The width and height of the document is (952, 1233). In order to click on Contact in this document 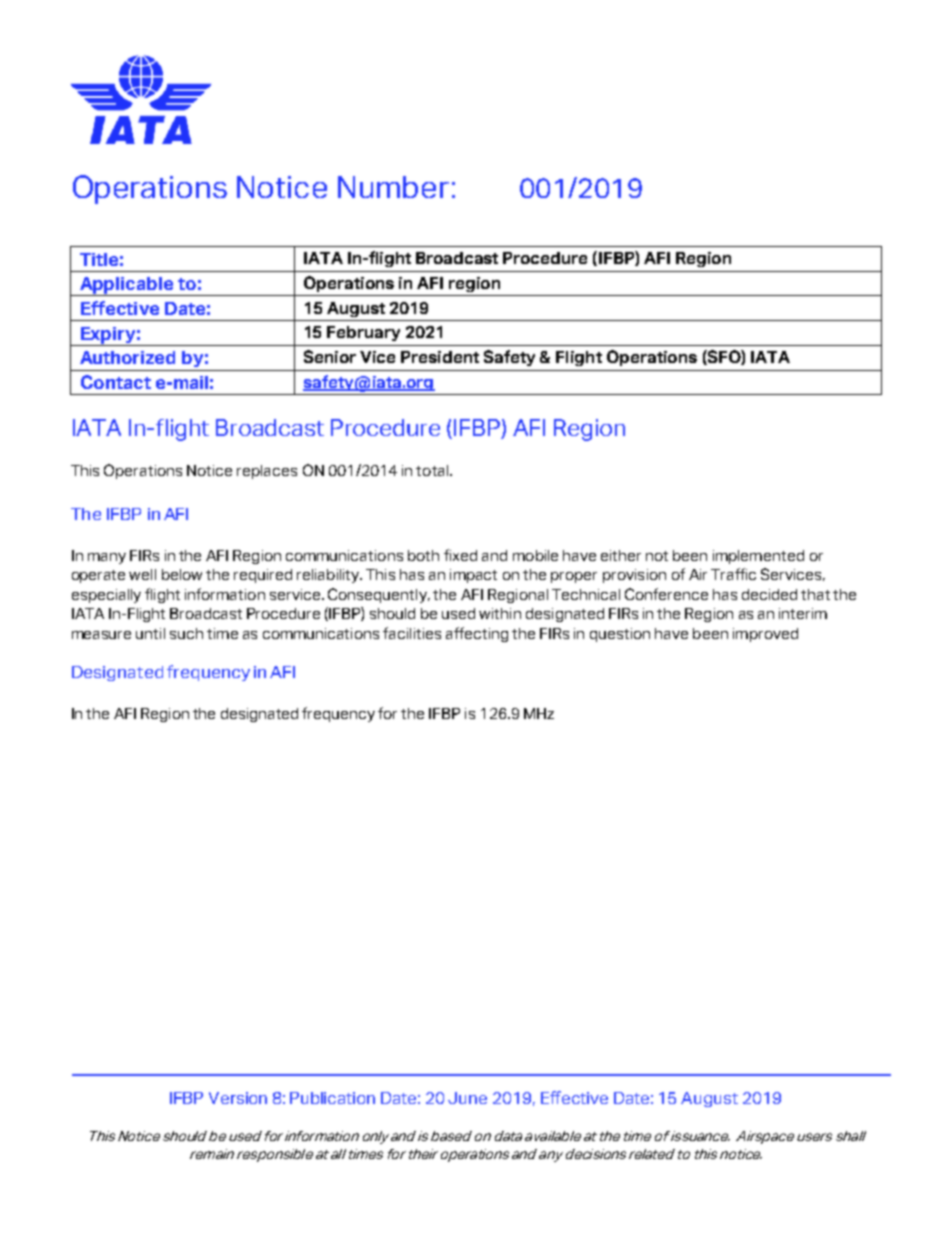, I will do `click(116, 382)`.
